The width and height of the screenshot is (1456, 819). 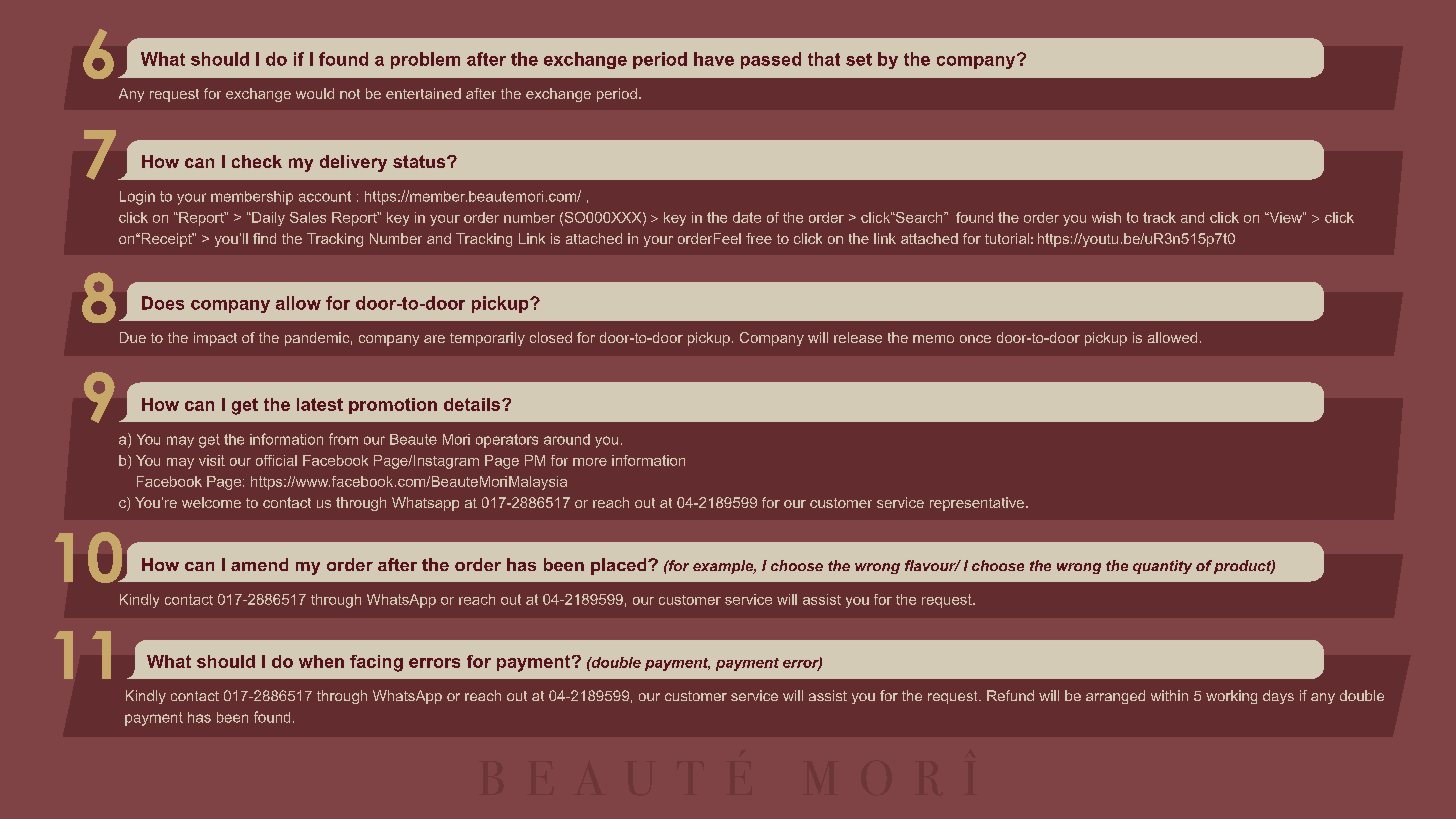 What do you see at coordinates (1162, 567) in the screenshot?
I see `quantity` at bounding box center [1162, 567].
